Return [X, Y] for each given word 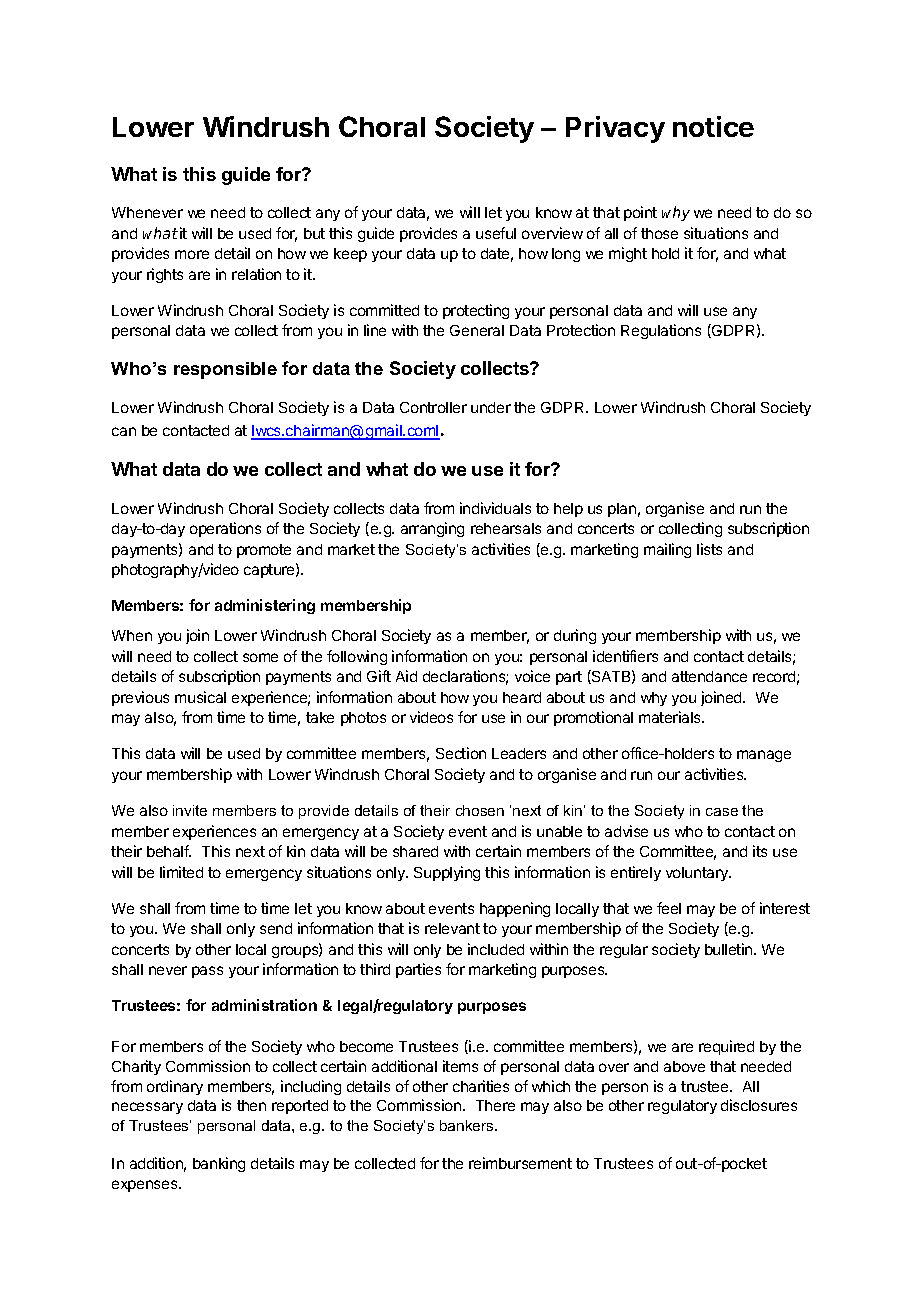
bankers [468, 1125]
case [722, 812]
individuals [495, 508]
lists [709, 549]
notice [713, 126]
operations [225, 529]
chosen [480, 810]
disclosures [759, 1105]
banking [219, 1164]
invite [190, 810]
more [192, 254]
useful [496, 233]
